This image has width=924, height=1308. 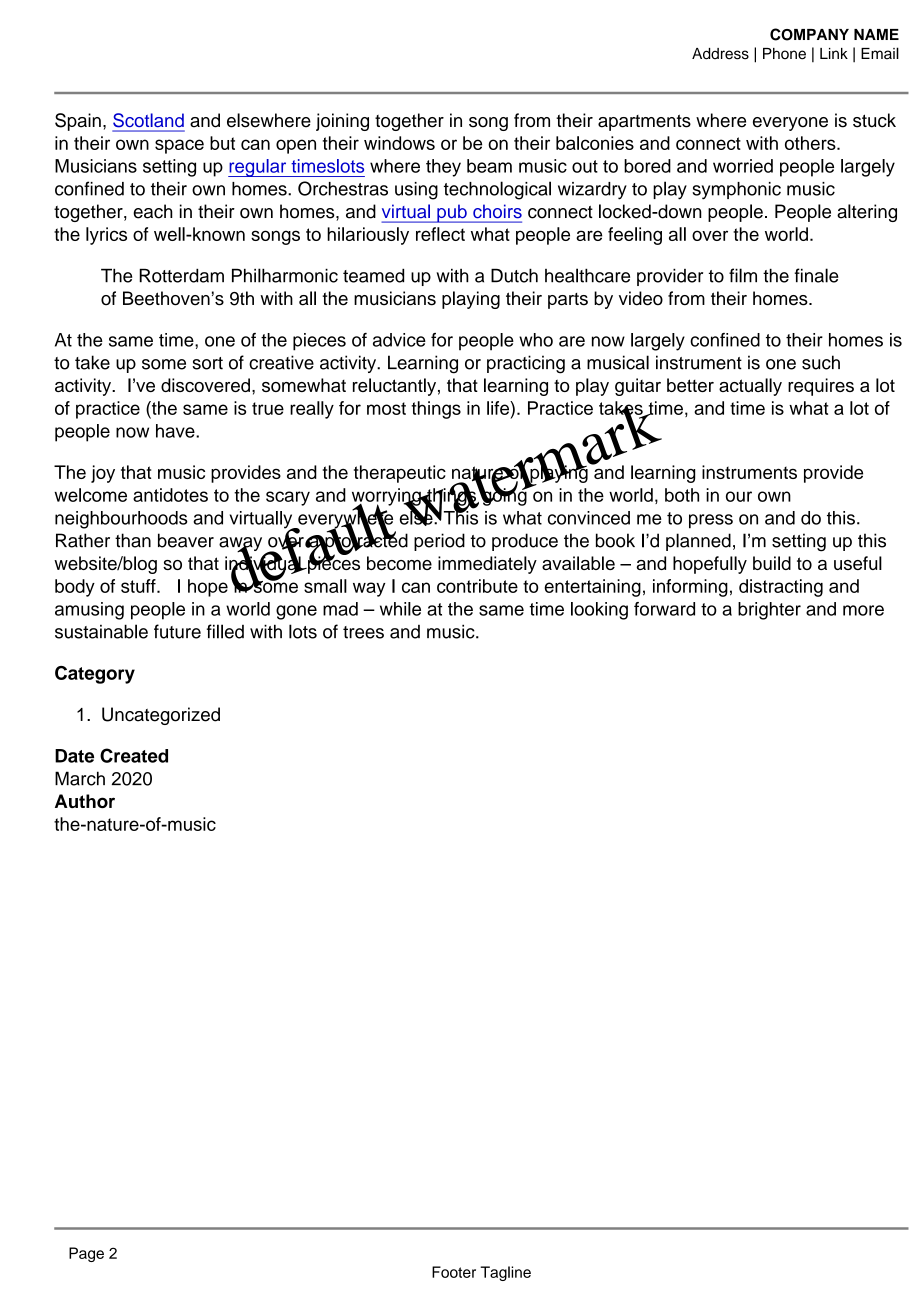 I want to click on Author, so click(x=85, y=801).
